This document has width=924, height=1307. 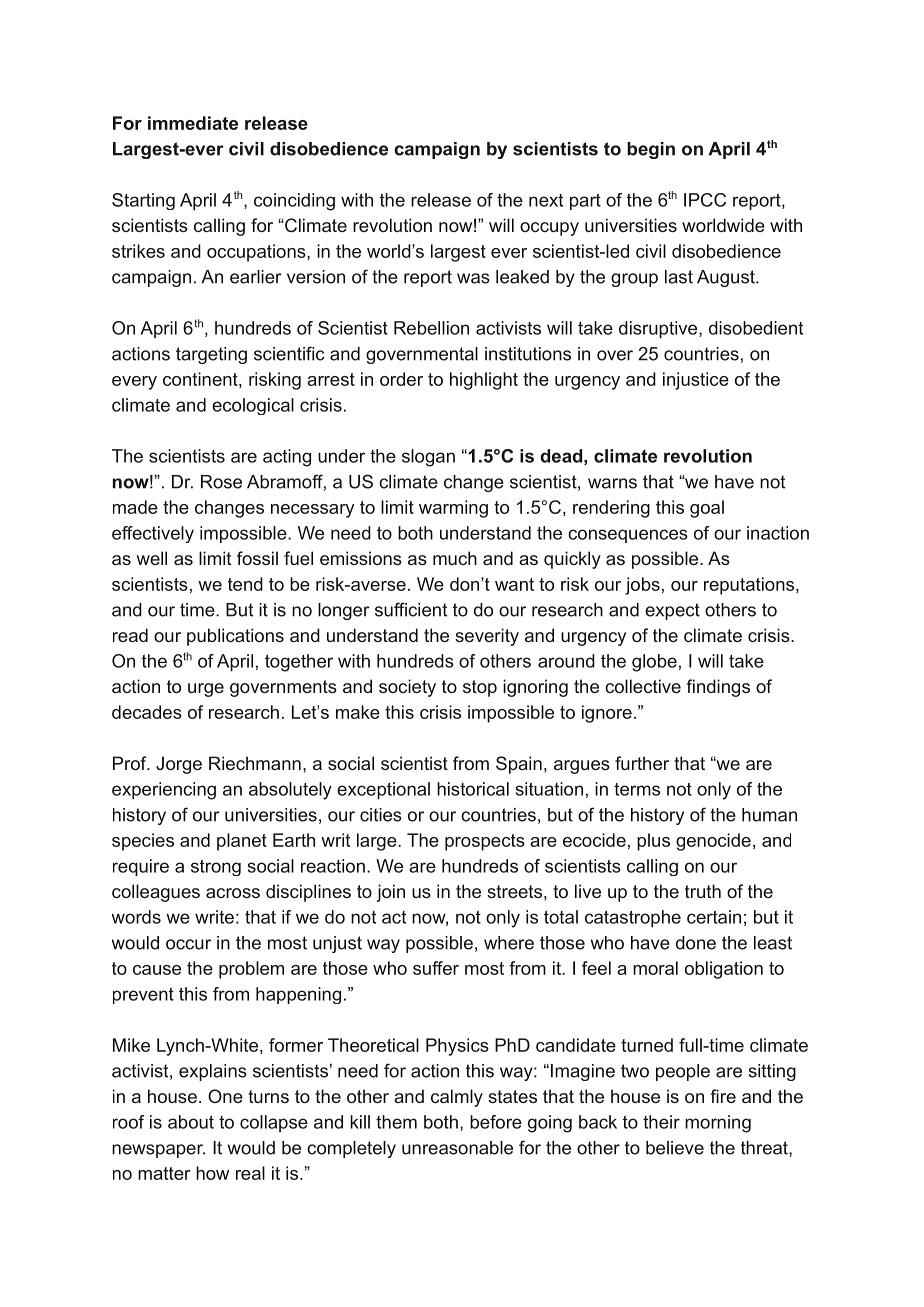 What do you see at coordinates (193, 123) in the document?
I see `immediate` at bounding box center [193, 123].
